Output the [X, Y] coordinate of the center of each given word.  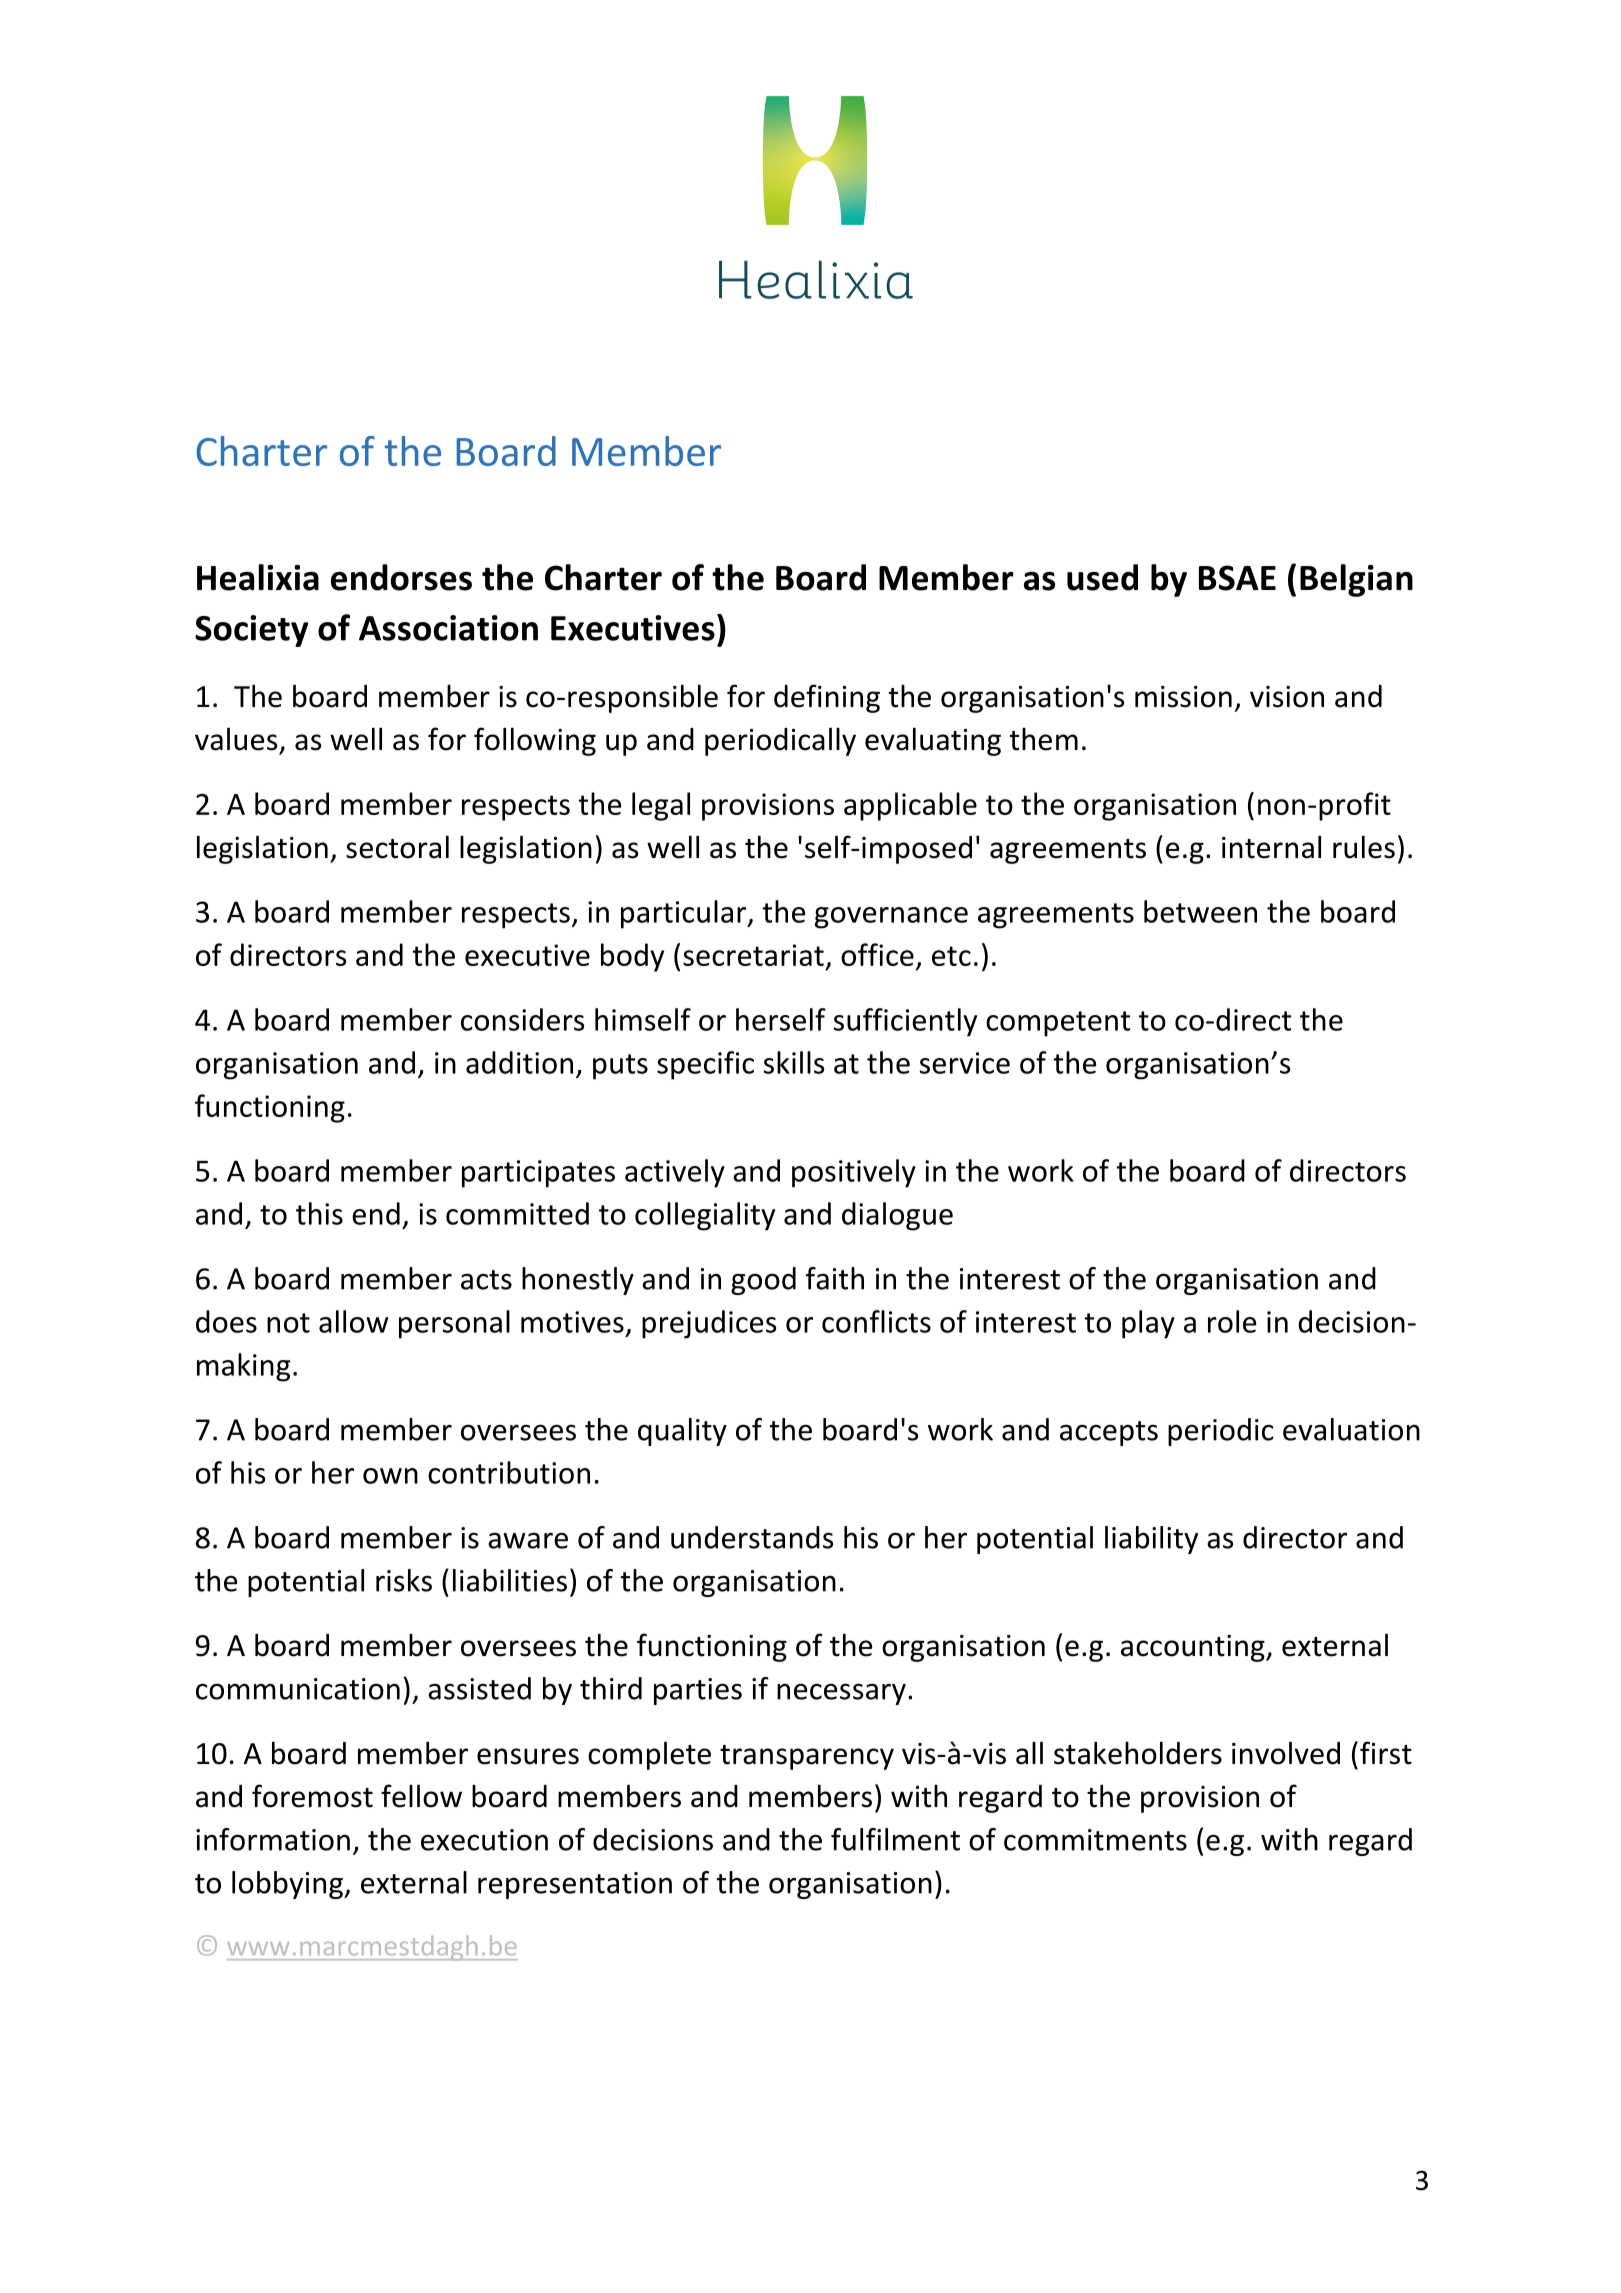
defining [827, 698]
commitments [1095, 1840]
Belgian [1356, 580]
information [273, 1839]
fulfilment [895, 1839]
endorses [401, 577]
